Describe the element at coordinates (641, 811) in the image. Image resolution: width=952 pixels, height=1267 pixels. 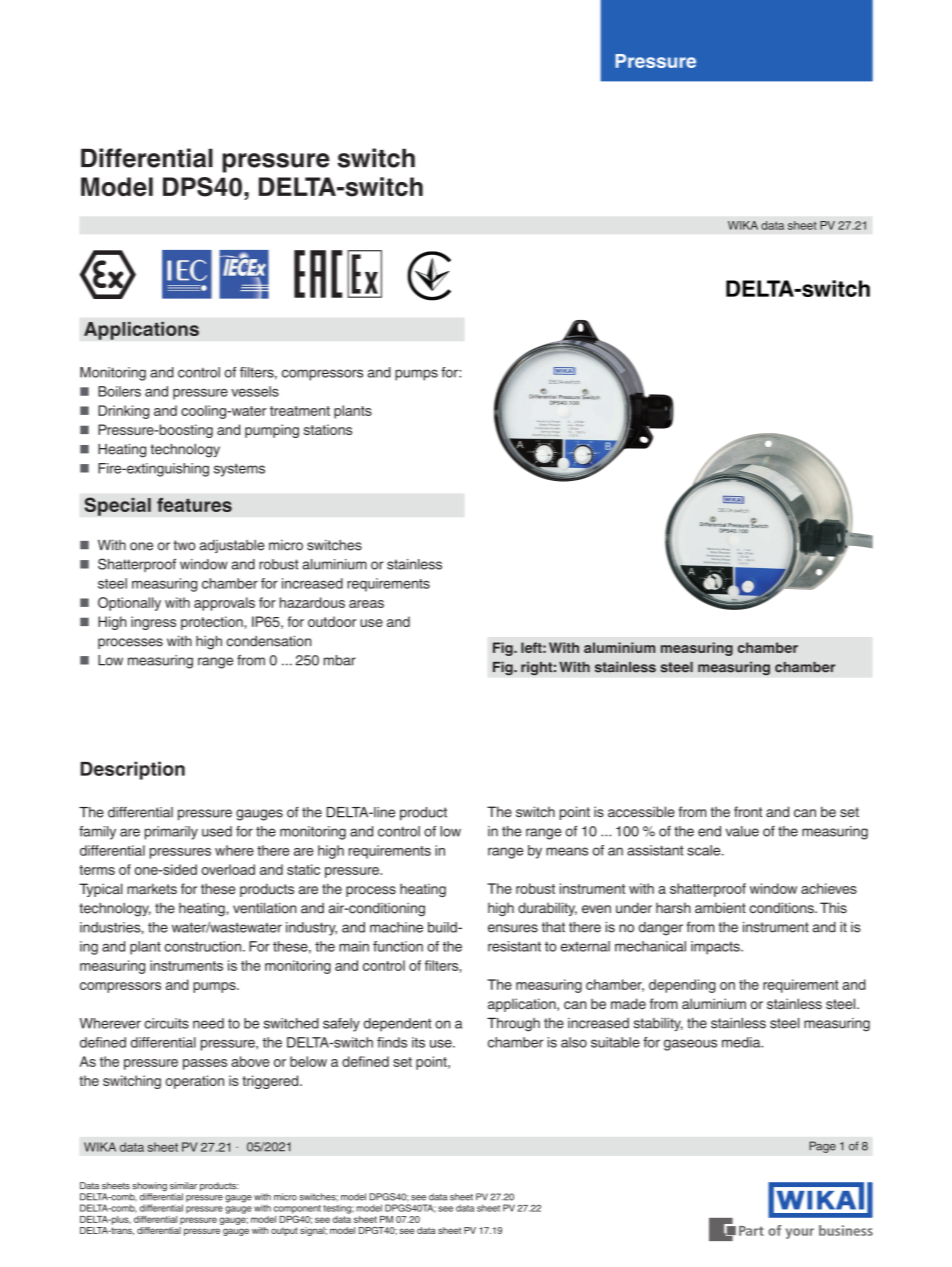
I see `accessible` at that location.
